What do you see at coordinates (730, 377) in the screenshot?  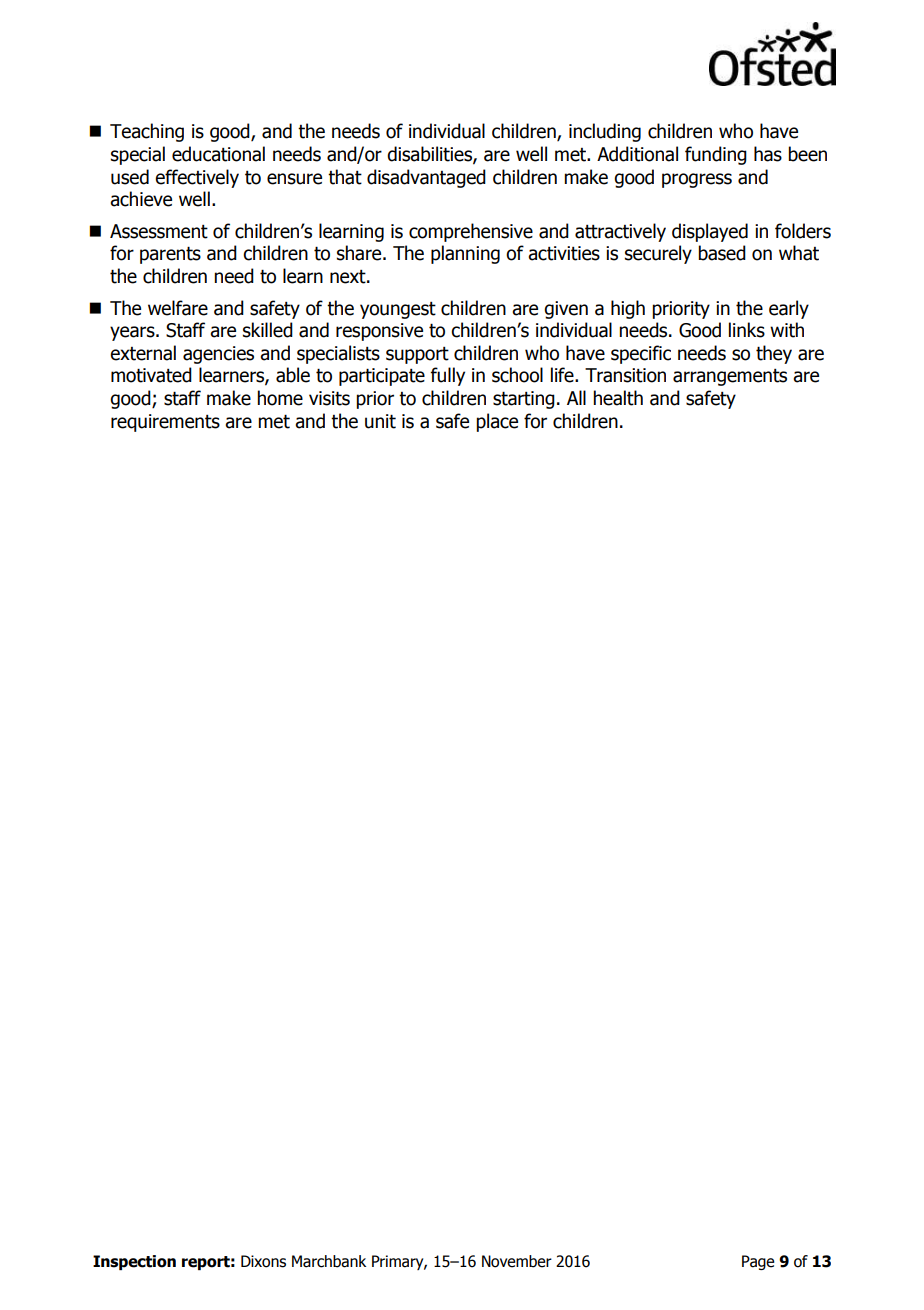 I see `arrangements` at bounding box center [730, 377].
